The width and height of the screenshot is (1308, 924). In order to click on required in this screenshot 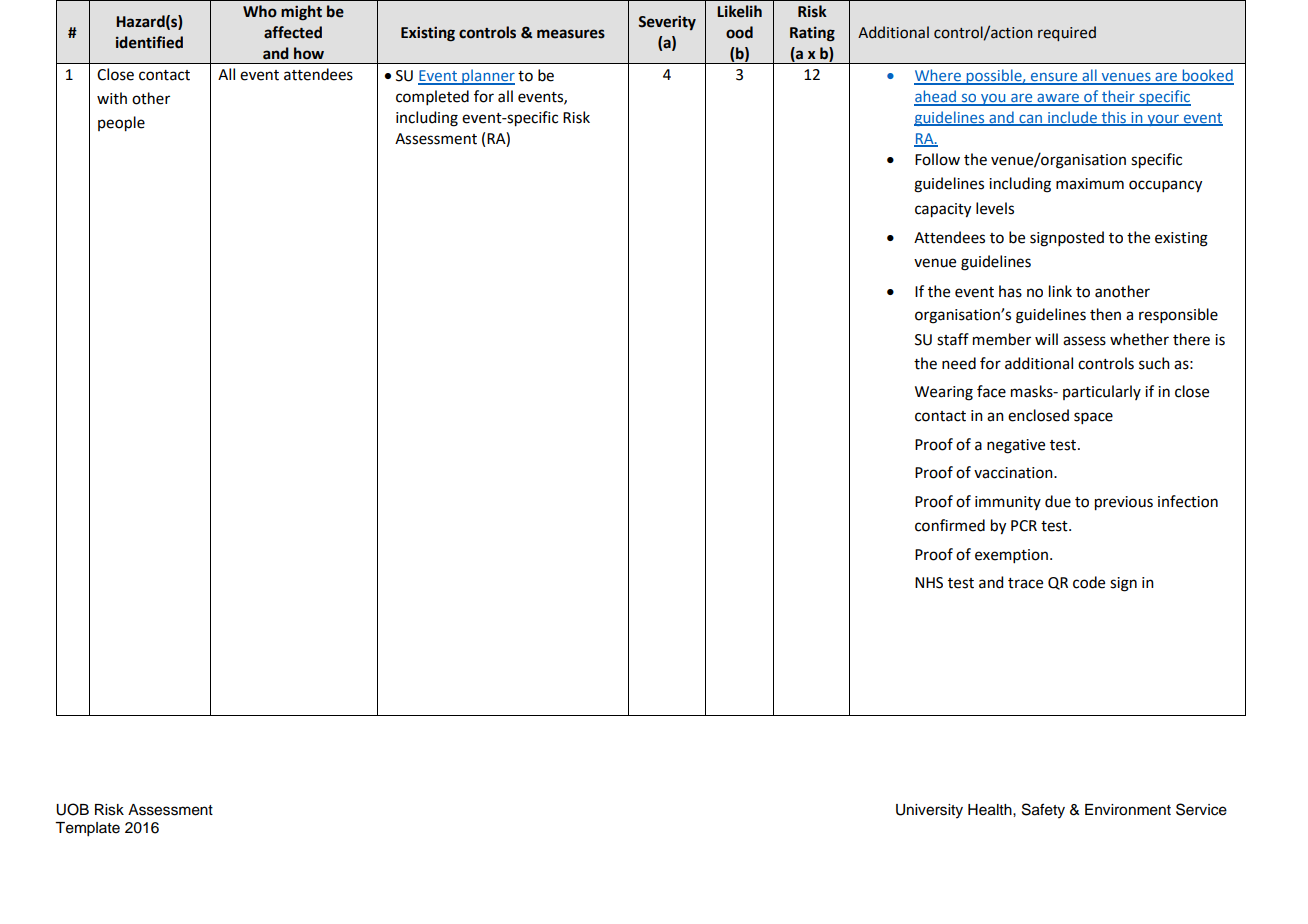, I will do `click(1067, 33)`.
